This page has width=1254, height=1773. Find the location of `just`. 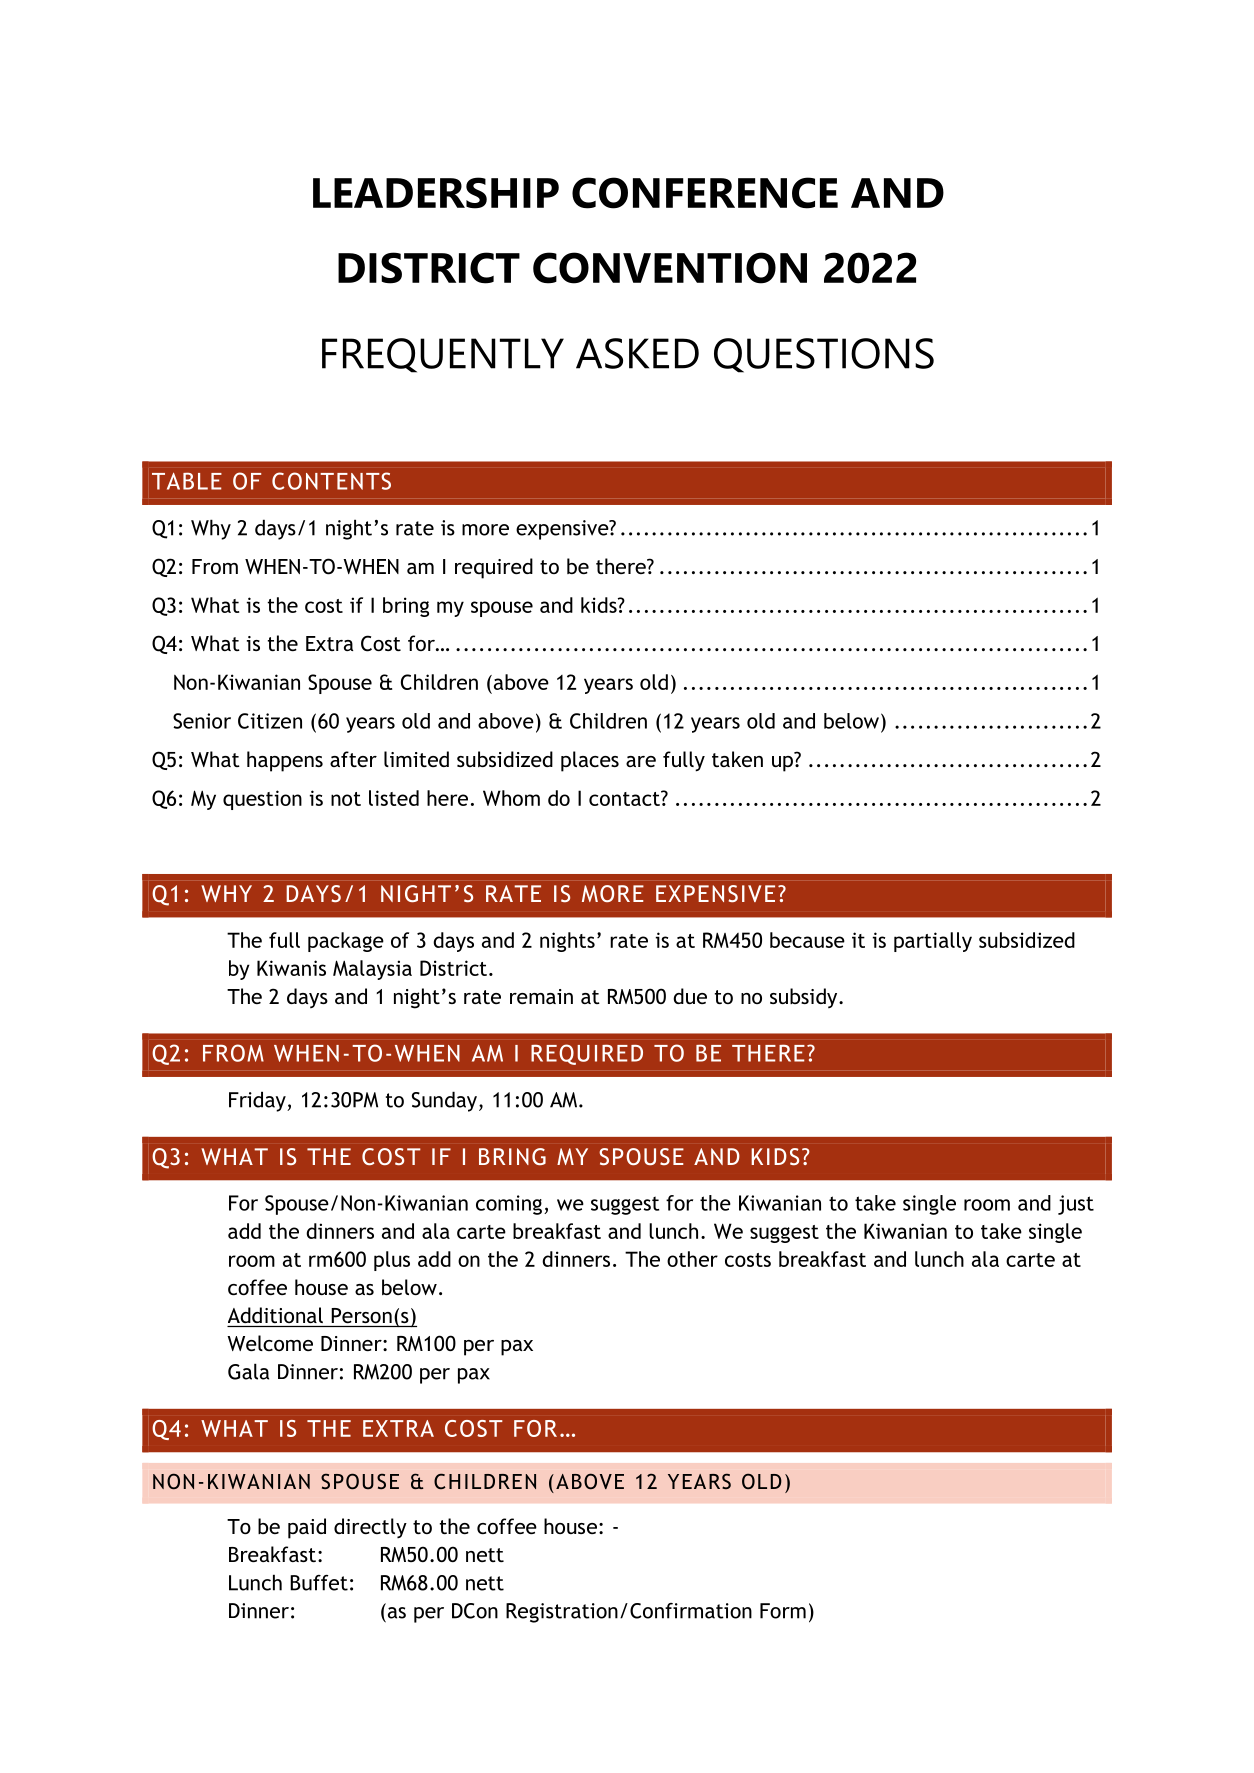

just is located at coordinates (1076, 1205).
